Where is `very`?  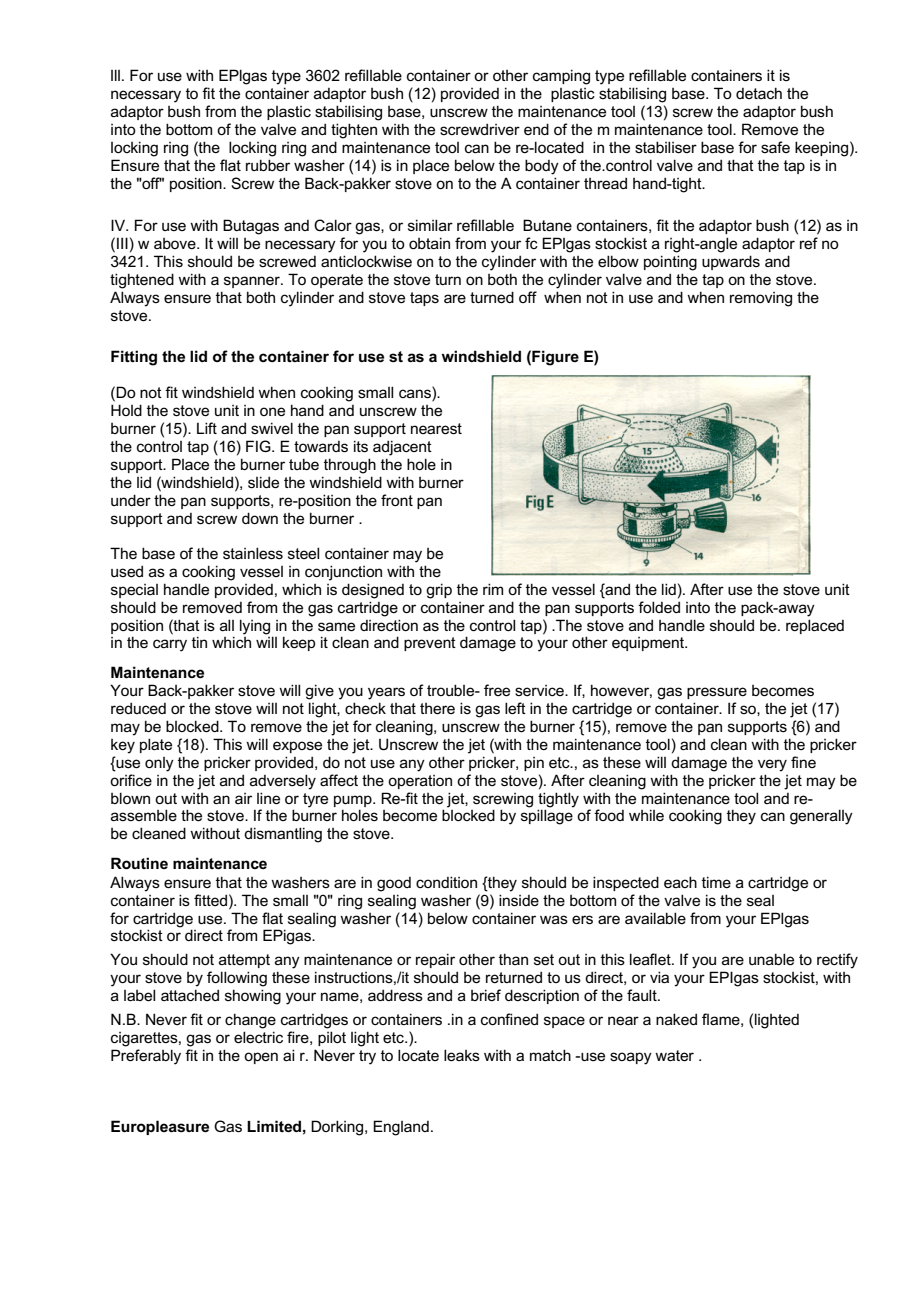 very is located at coordinates (772, 765).
